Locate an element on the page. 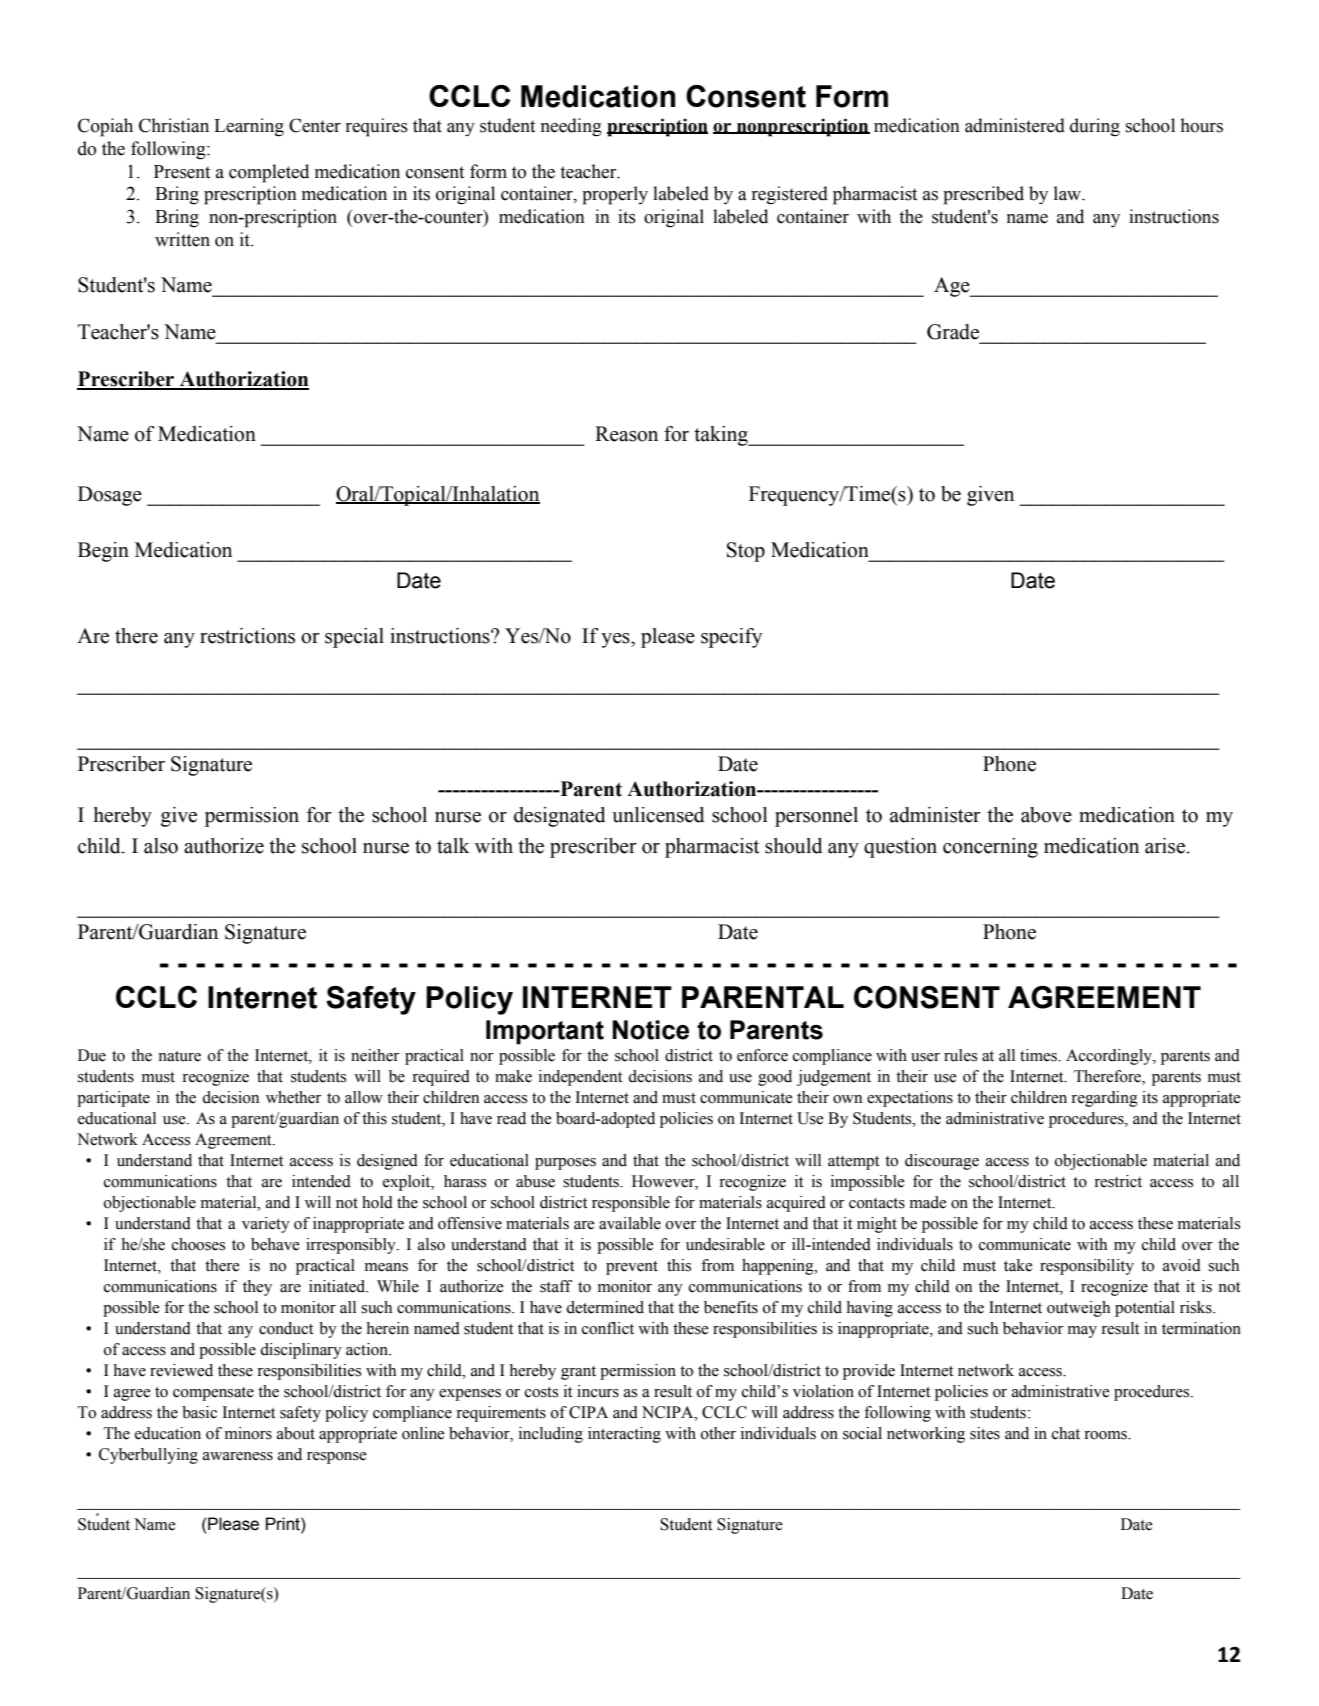  law is located at coordinates (1069, 193).
